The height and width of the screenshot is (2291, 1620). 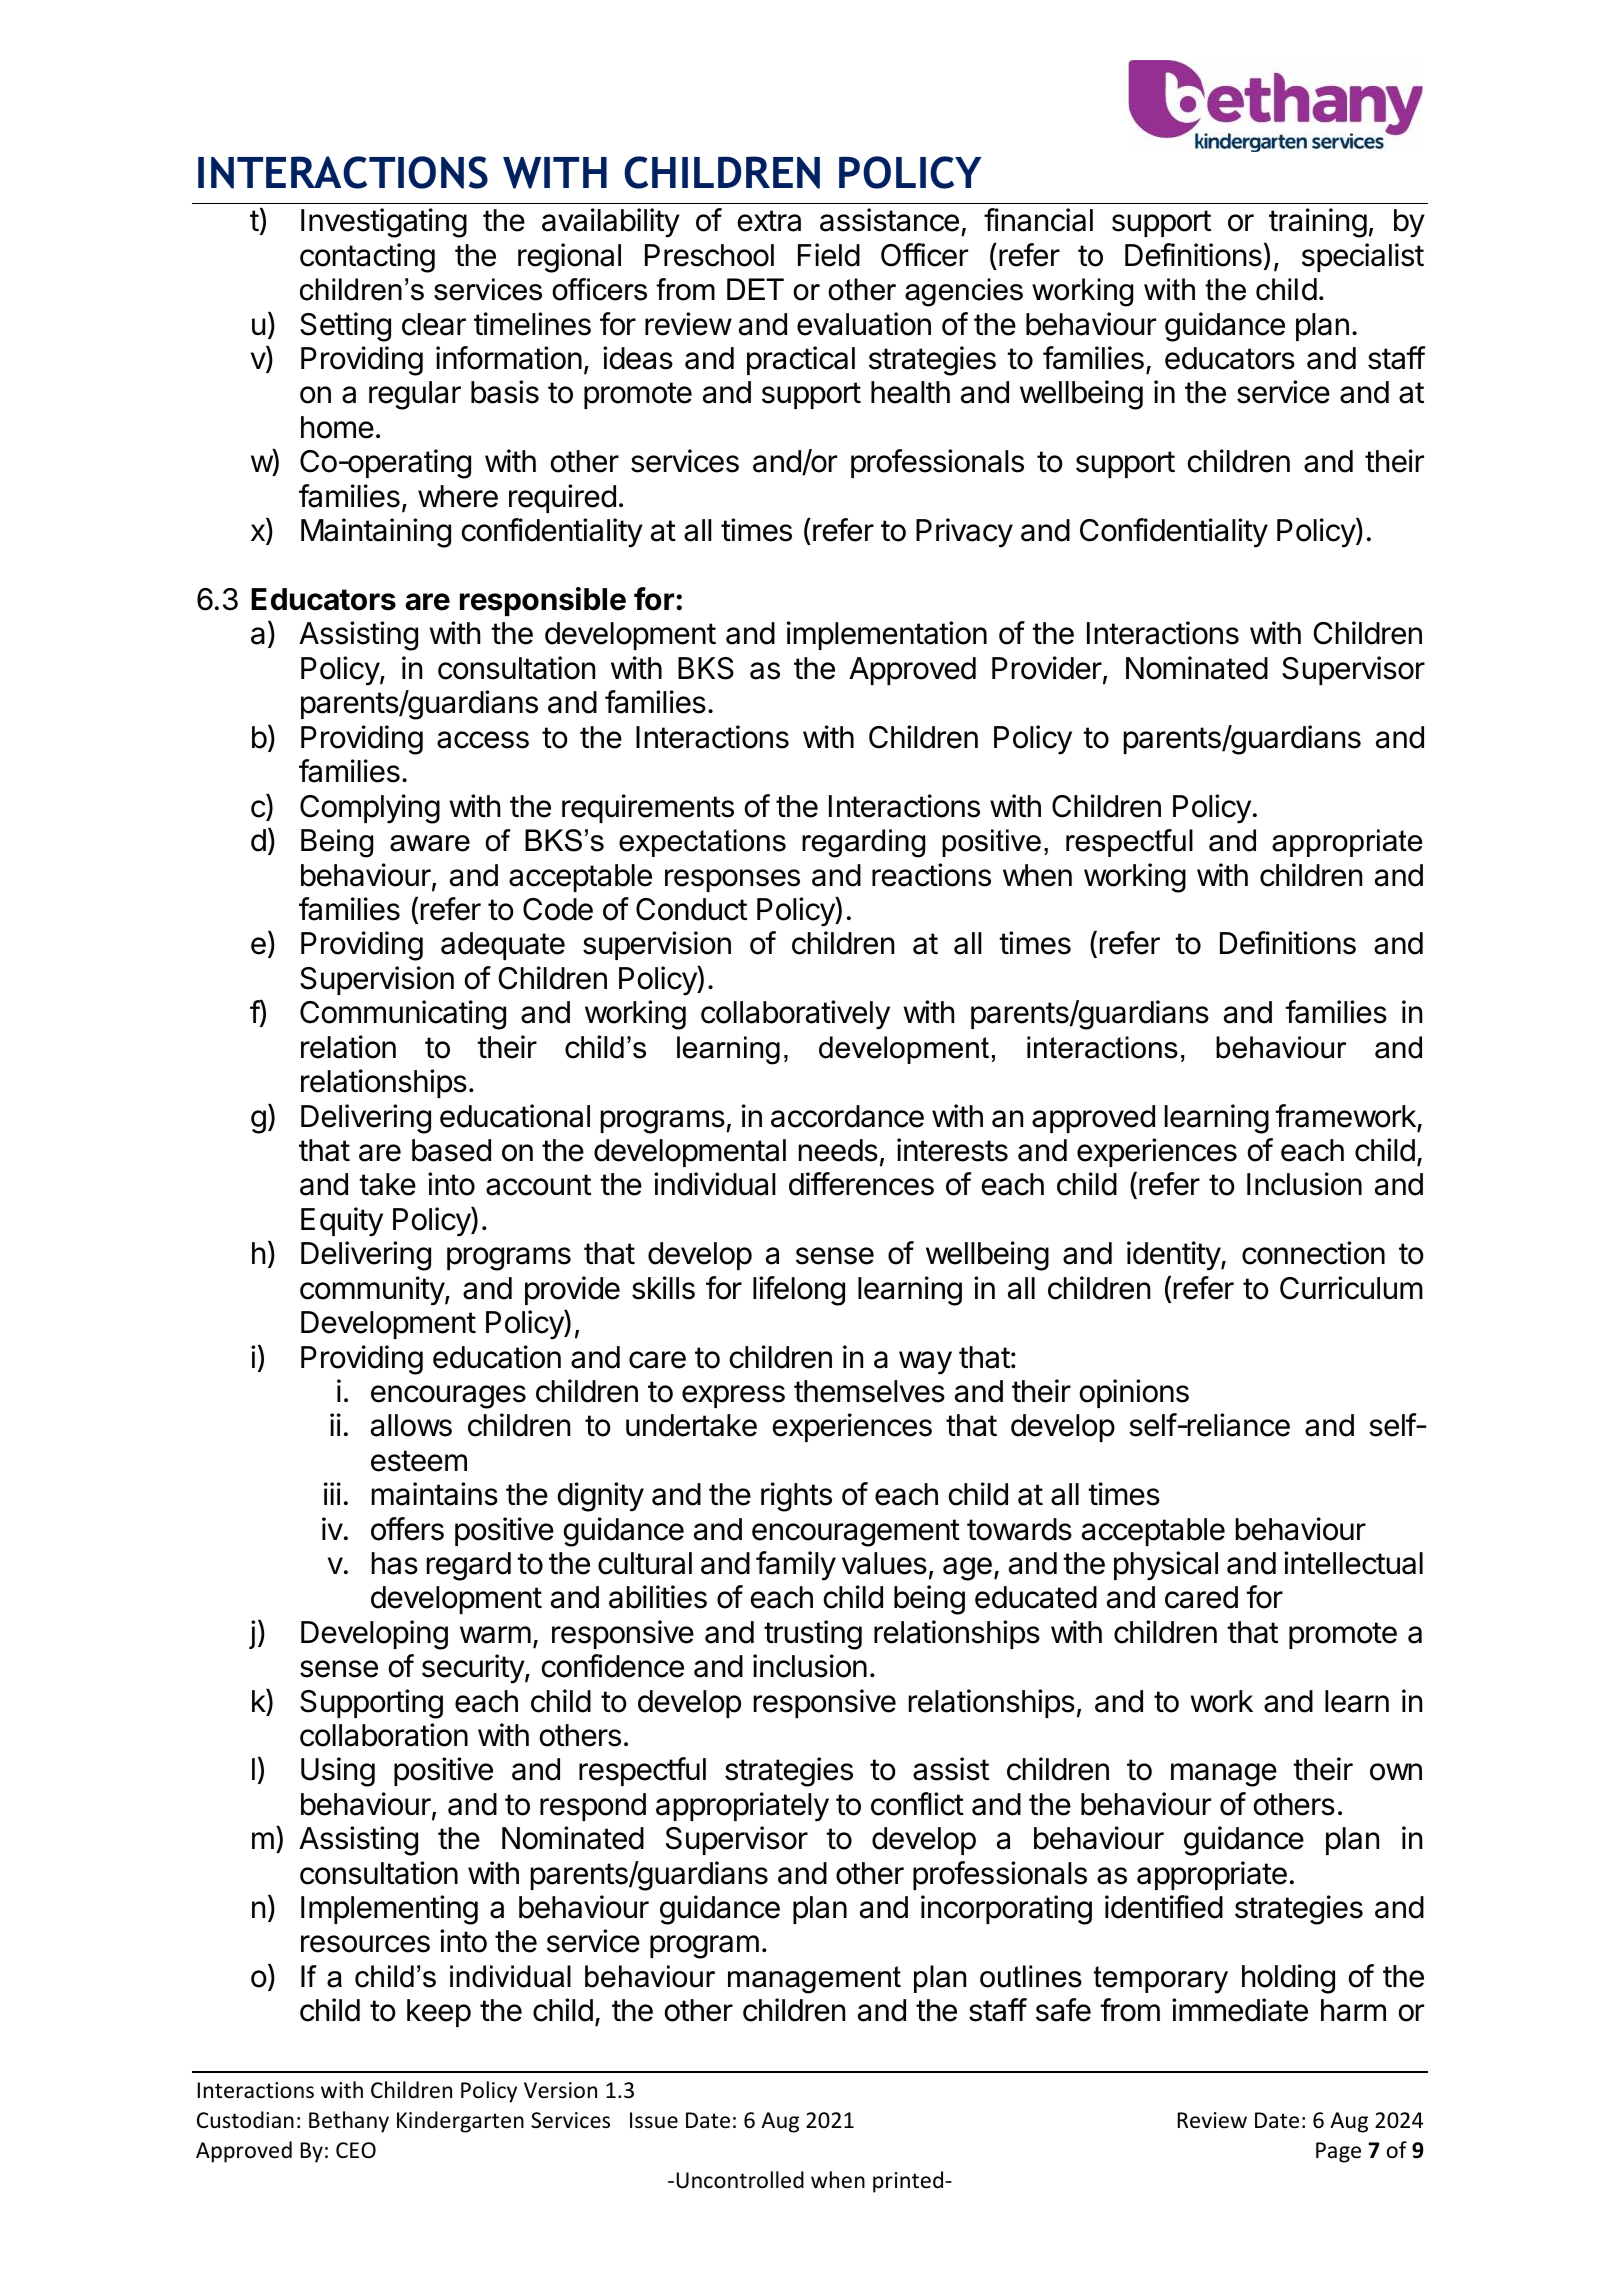 I want to click on contacting, so click(x=367, y=258).
